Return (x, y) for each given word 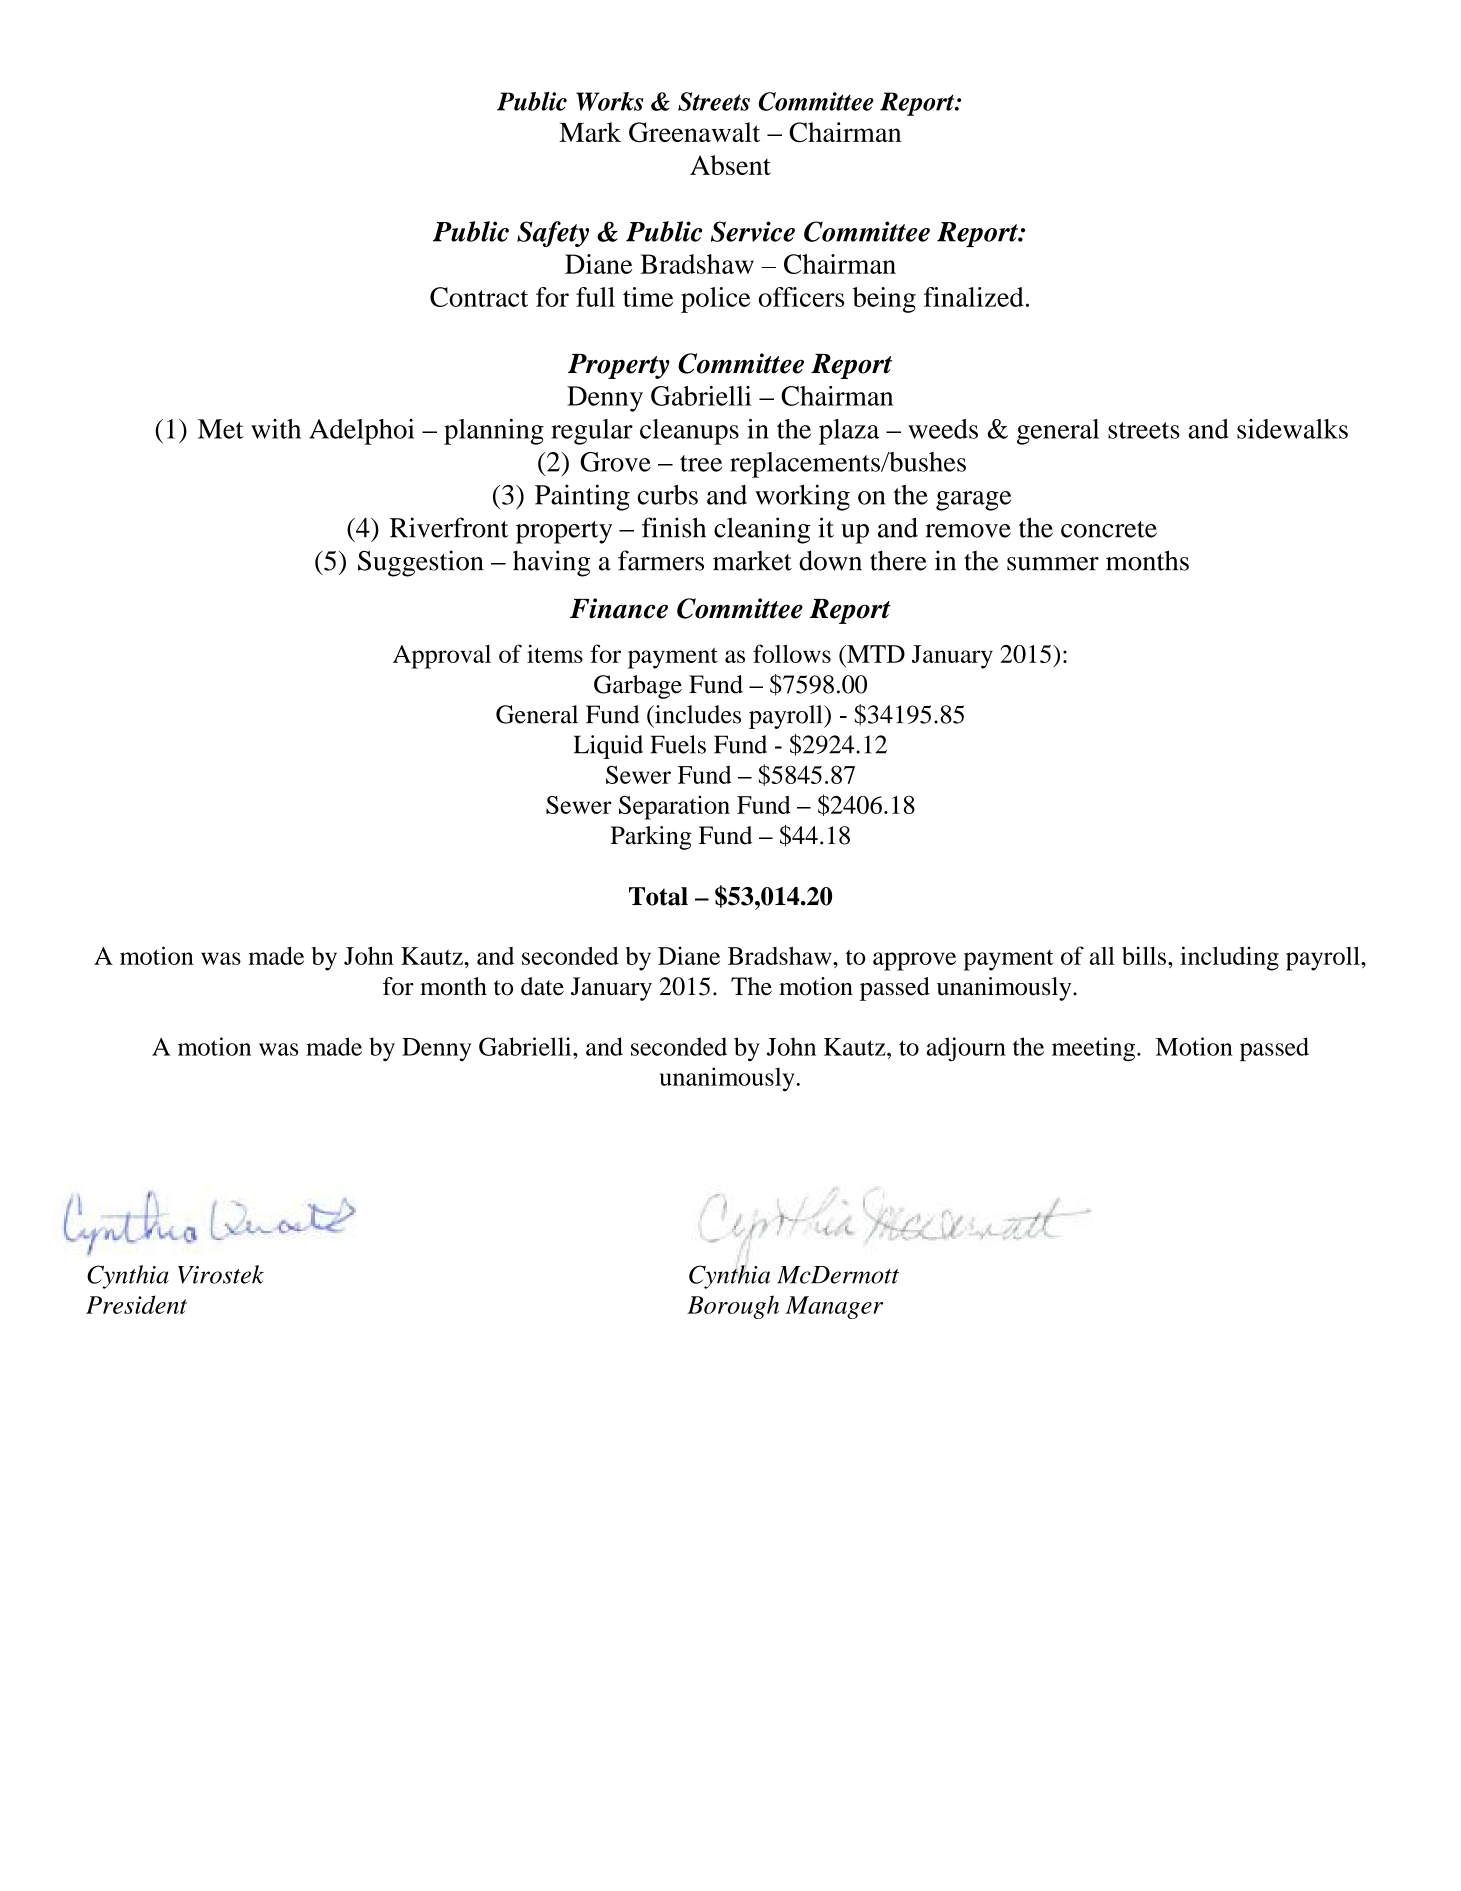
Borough (733, 1307)
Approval (442, 657)
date (542, 986)
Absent (730, 165)
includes (697, 714)
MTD (875, 654)
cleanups (689, 432)
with (276, 429)
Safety (553, 234)
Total (658, 896)
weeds (943, 429)
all (1102, 956)
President (136, 1304)
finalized (974, 297)
